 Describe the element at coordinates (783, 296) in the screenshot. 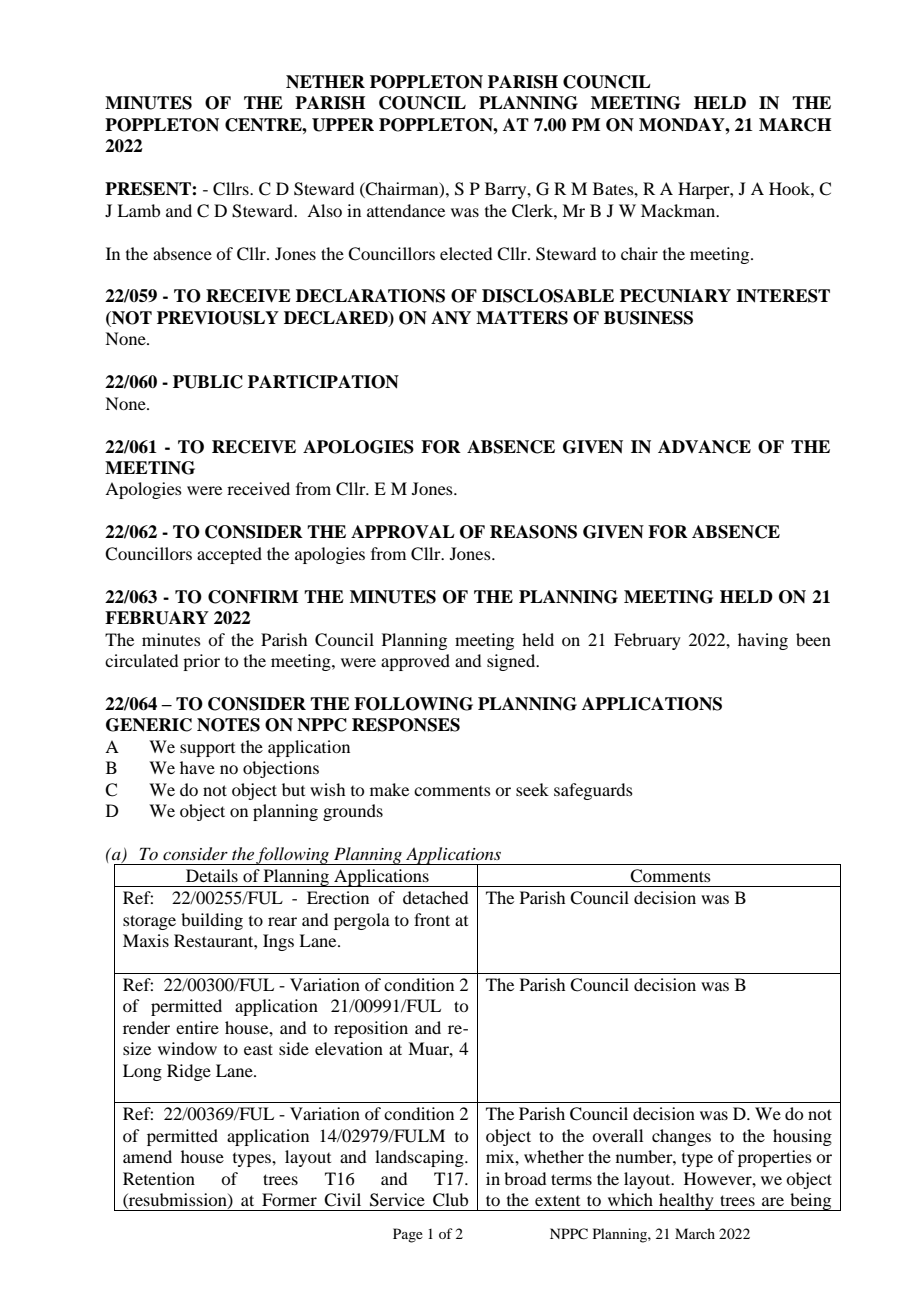

I see `INTEREST` at that location.
